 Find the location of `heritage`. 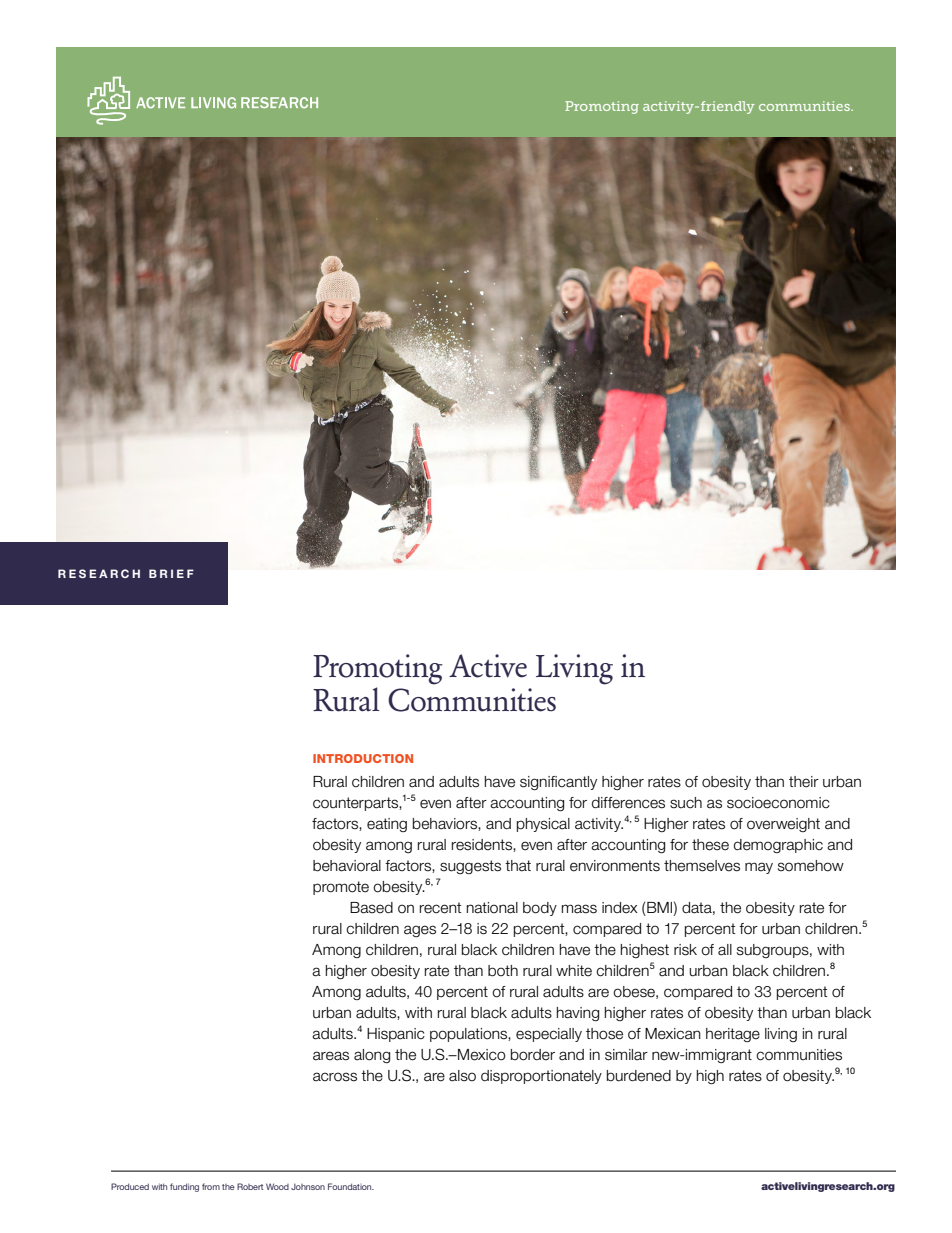

heritage is located at coordinates (733, 1035).
